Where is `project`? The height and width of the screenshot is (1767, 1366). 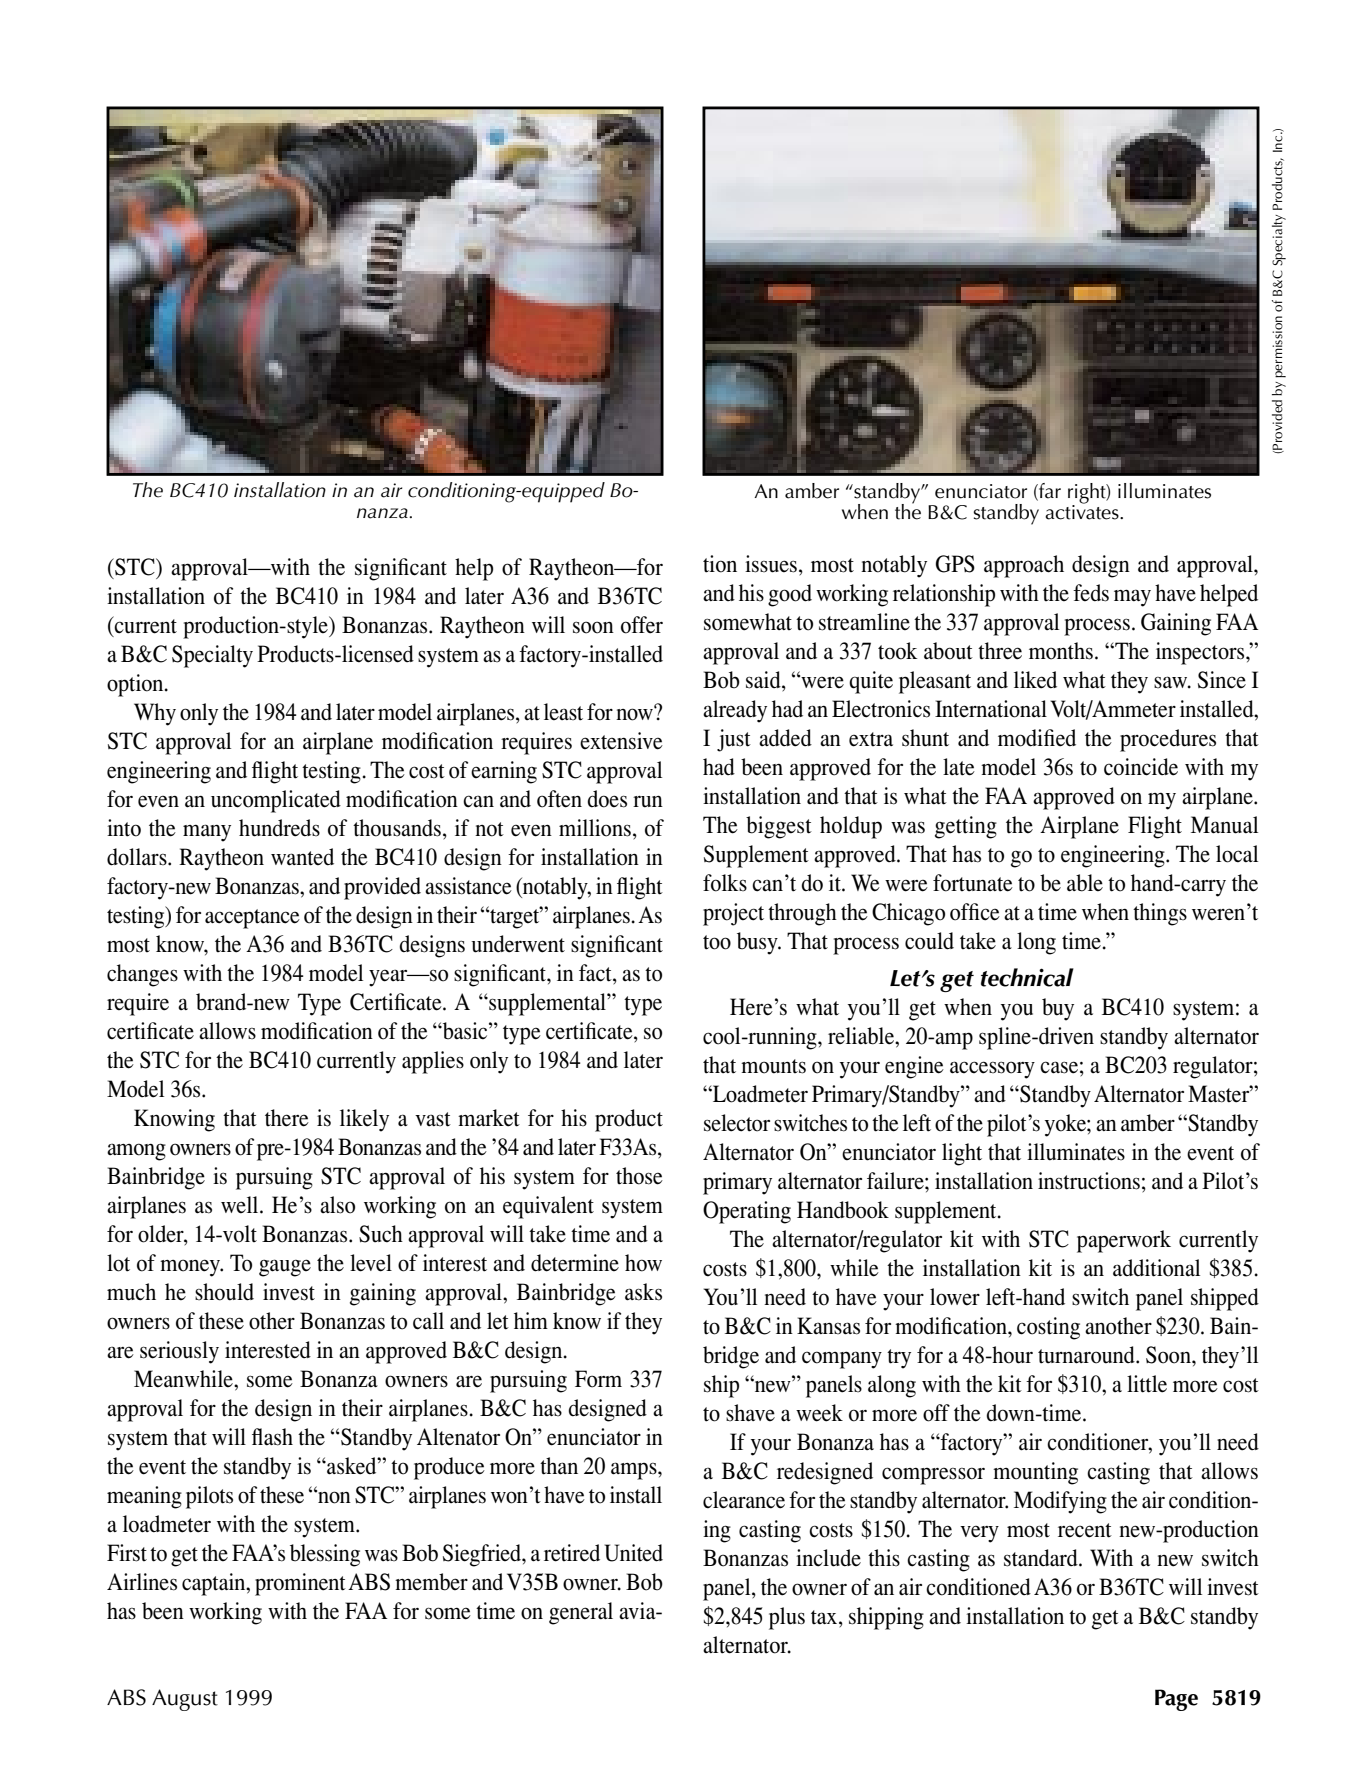 project is located at coordinates (733, 914).
